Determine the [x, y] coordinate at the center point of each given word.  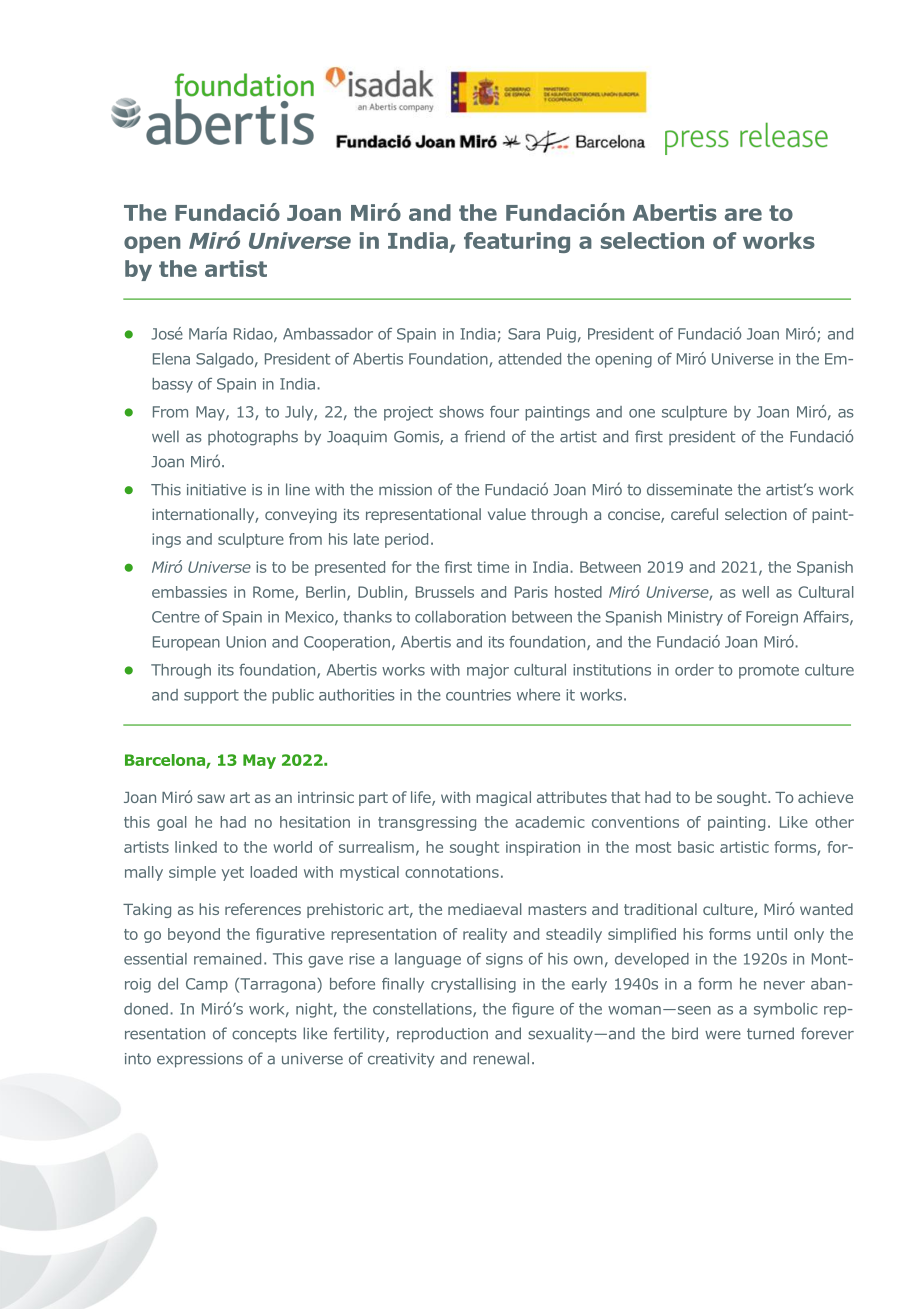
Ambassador [328, 334]
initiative [216, 490]
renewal [501, 1058]
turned [770, 1033]
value [507, 514]
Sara [524, 334]
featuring [517, 242]
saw [211, 798]
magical [503, 798]
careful [694, 514]
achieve [825, 797]
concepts [264, 1035]
